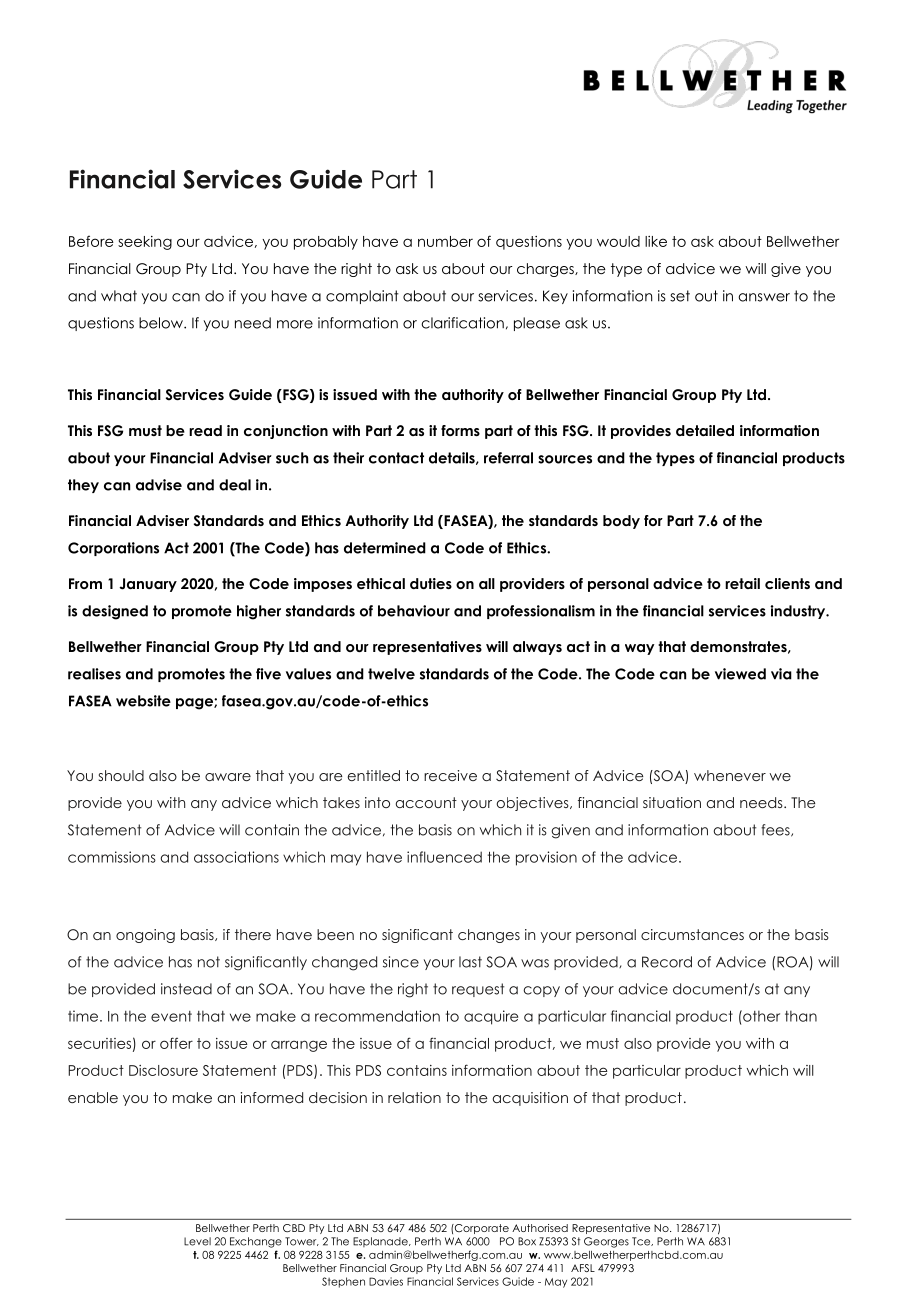 The image size is (924, 1308). What do you see at coordinates (445, 241) in the page?
I see `number` at bounding box center [445, 241].
